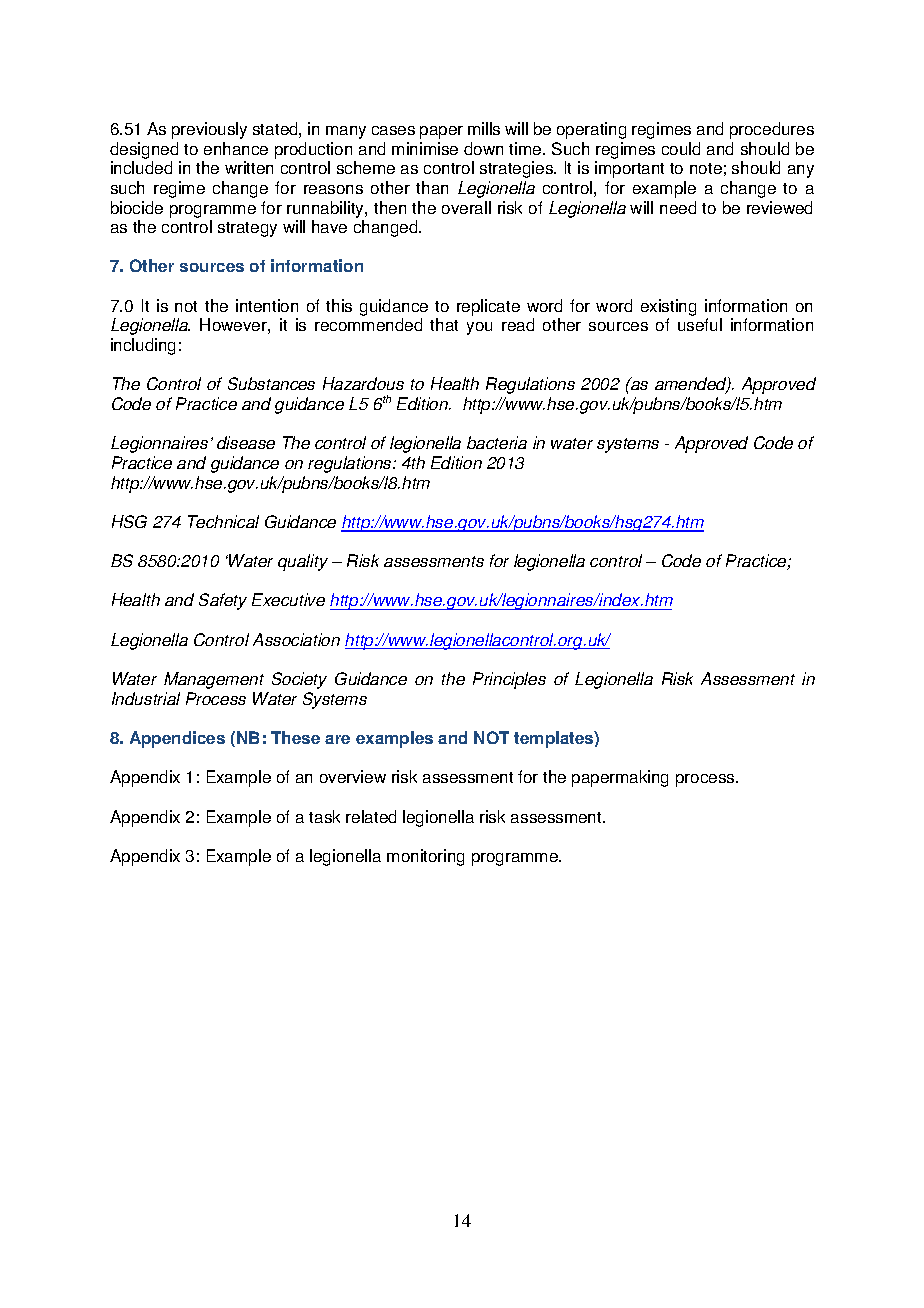 Image resolution: width=924 pixels, height=1308 pixels. Describe the element at coordinates (267, 305) in the screenshot. I see `intention` at that location.
